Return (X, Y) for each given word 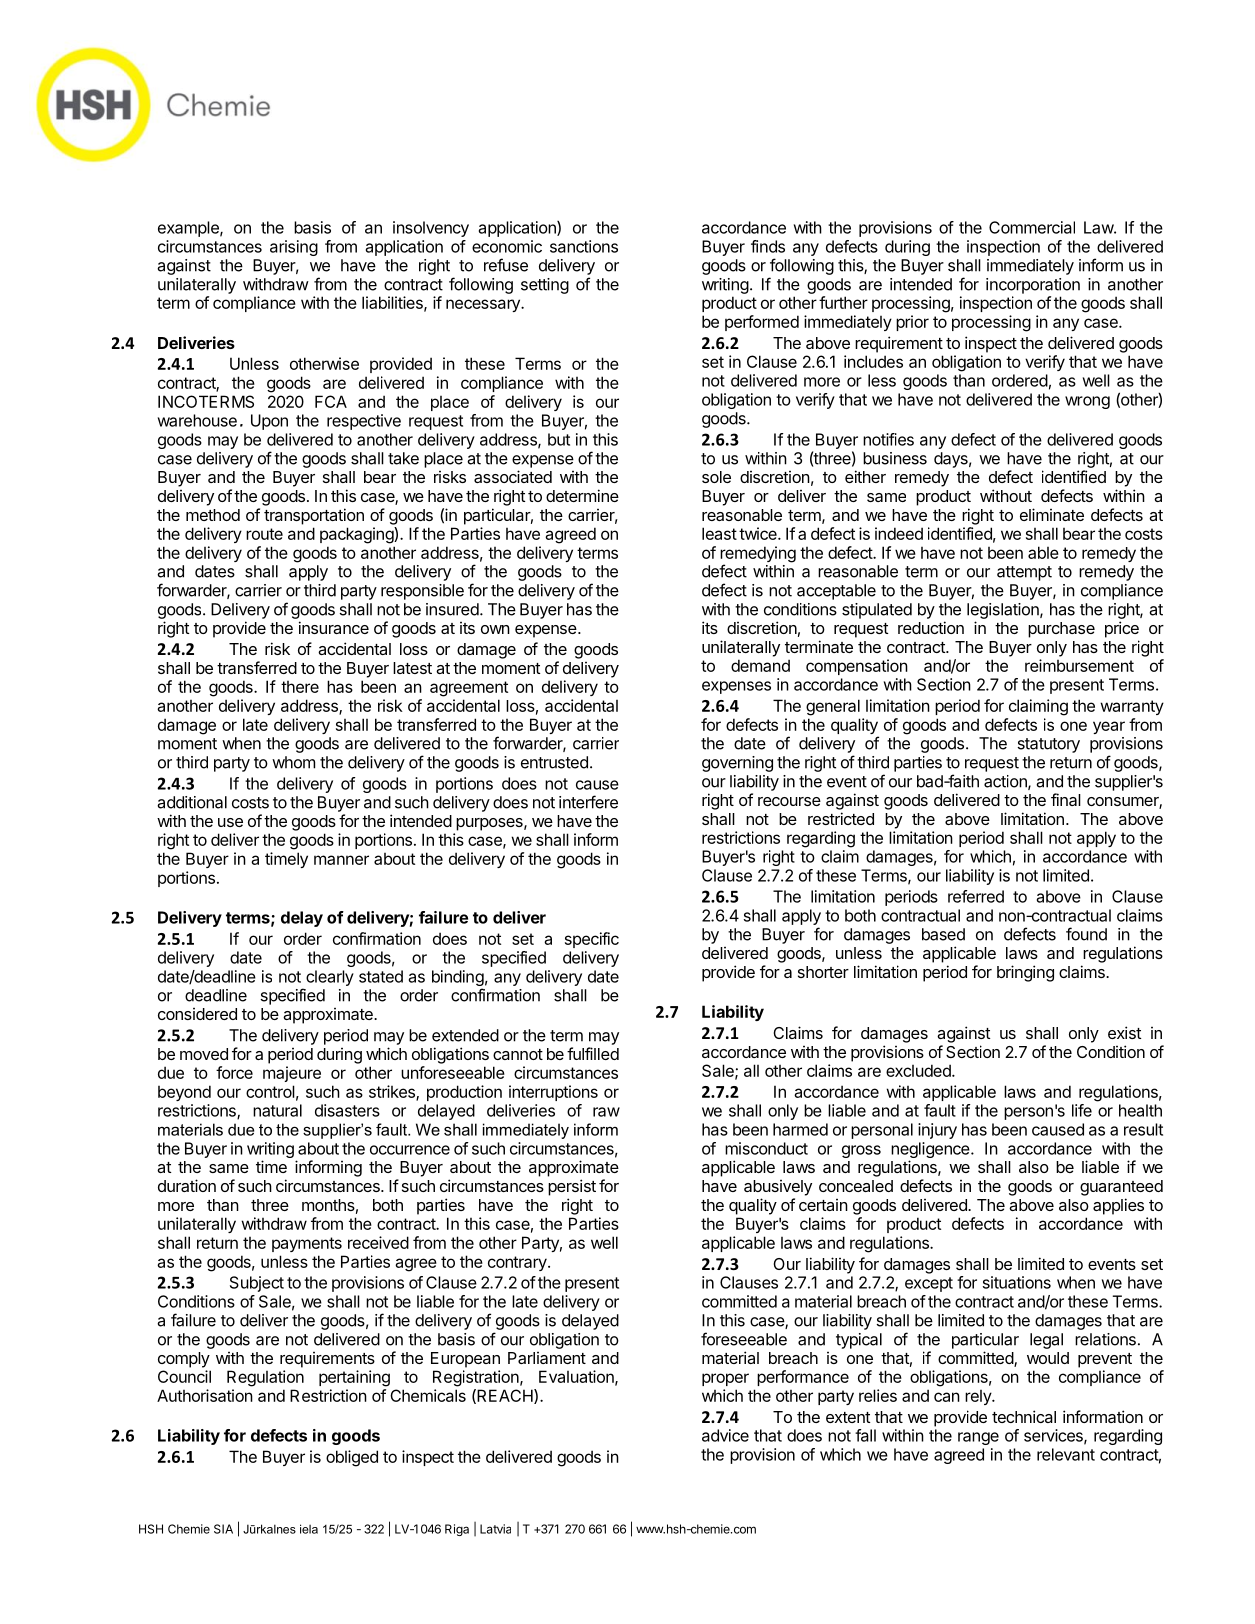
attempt (1024, 573)
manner (341, 860)
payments (307, 1244)
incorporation (1033, 286)
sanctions (584, 246)
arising (294, 248)
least (719, 533)
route (264, 534)
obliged (352, 1458)
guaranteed (1121, 1188)
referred (976, 896)
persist (572, 1187)
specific (592, 940)
